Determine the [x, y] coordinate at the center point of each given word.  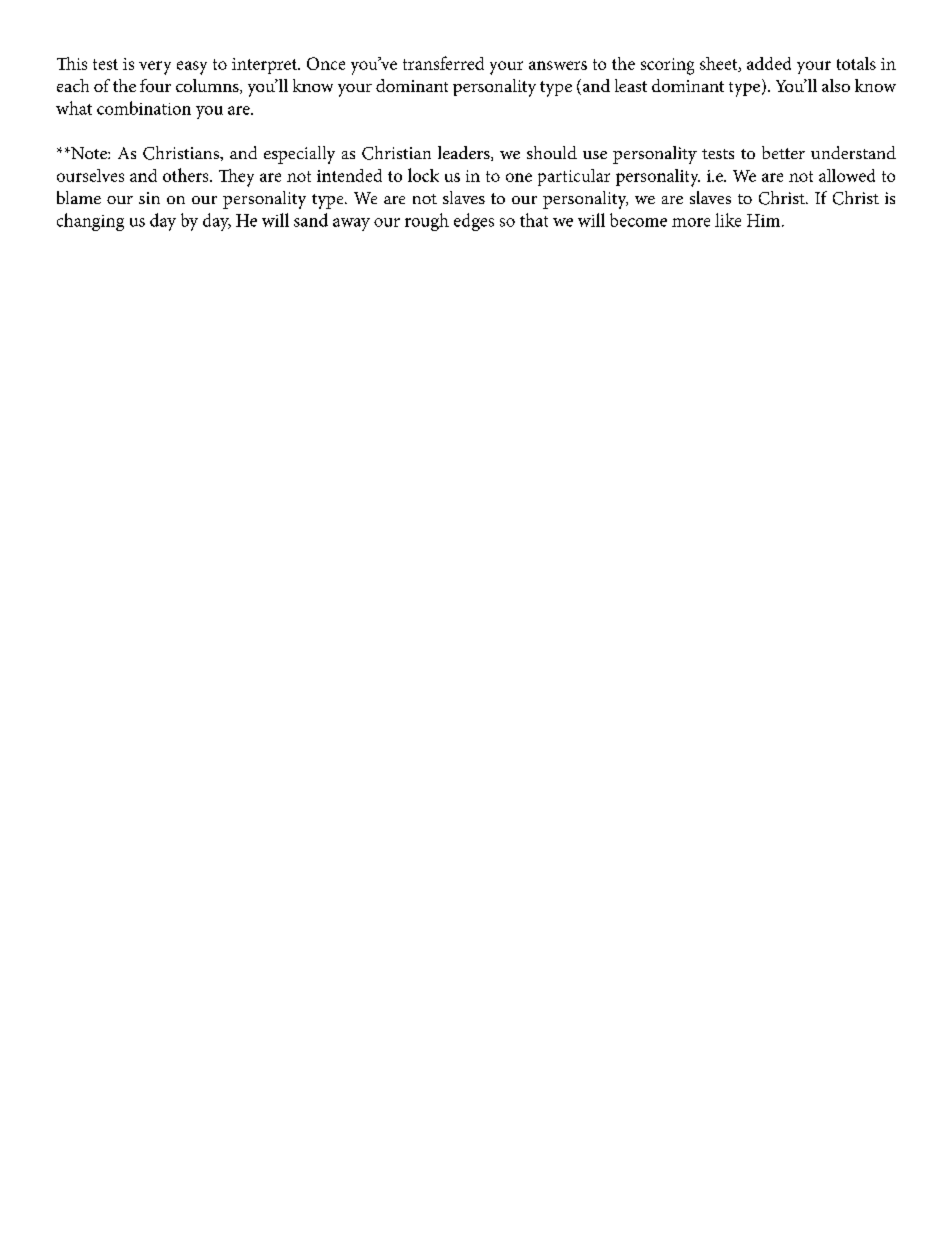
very [155, 68]
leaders [465, 153]
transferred [443, 63]
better [783, 152]
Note [89, 153]
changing [90, 222]
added [769, 63]
